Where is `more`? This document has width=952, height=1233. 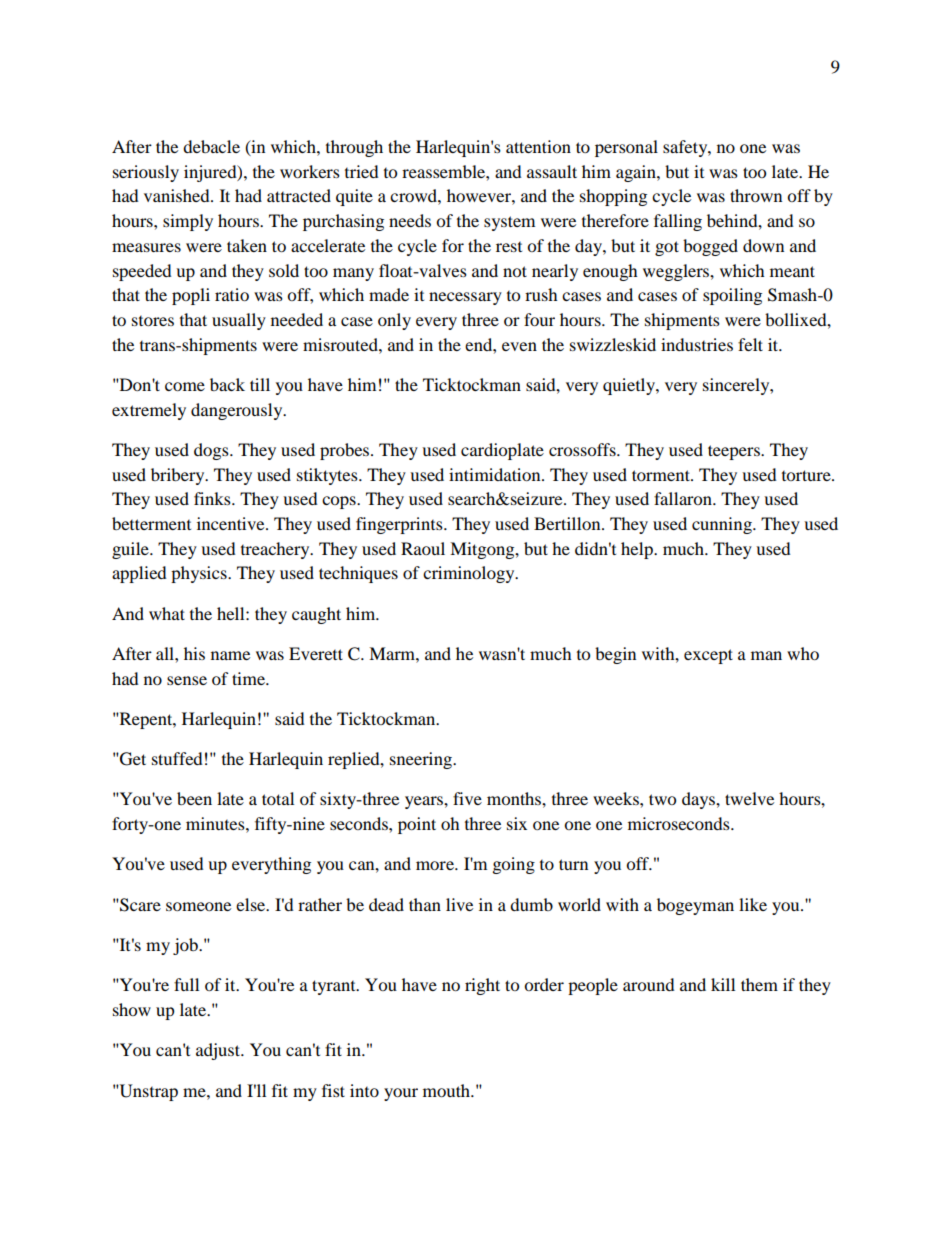 more is located at coordinates (436, 865).
